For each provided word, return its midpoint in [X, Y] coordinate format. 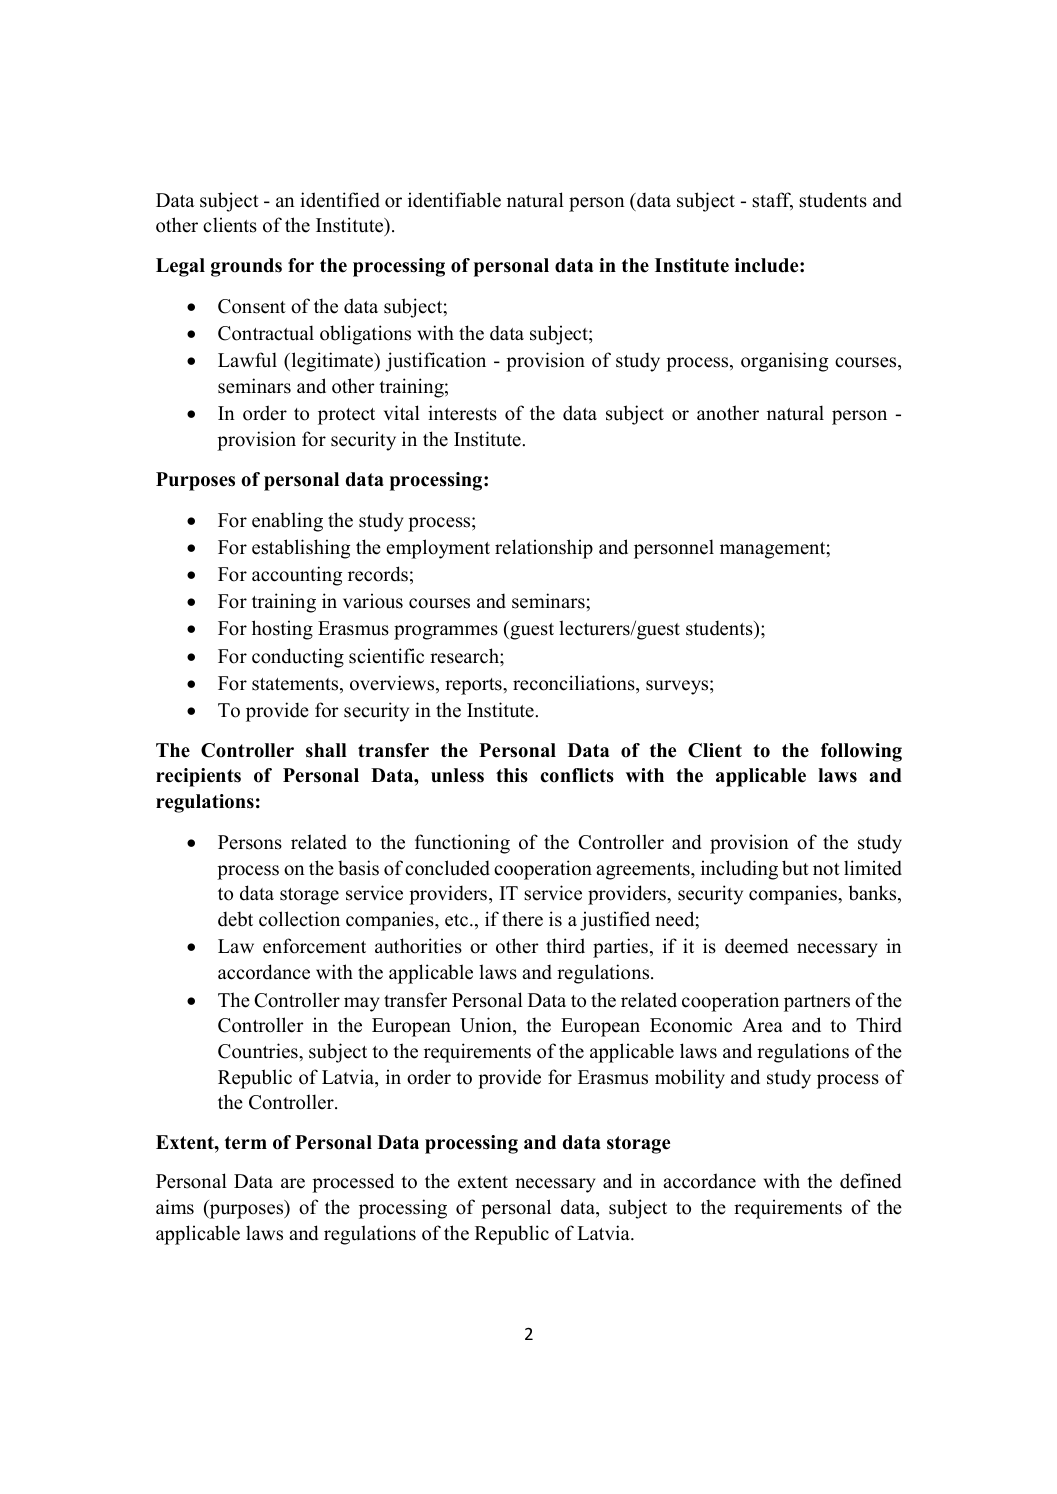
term [246, 1143]
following [861, 752]
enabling [287, 522]
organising [784, 362]
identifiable [454, 200]
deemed [756, 946]
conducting [298, 658]
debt [235, 919]
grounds [246, 267]
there [522, 919]
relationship [544, 549]
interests [462, 413]
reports [474, 686]
